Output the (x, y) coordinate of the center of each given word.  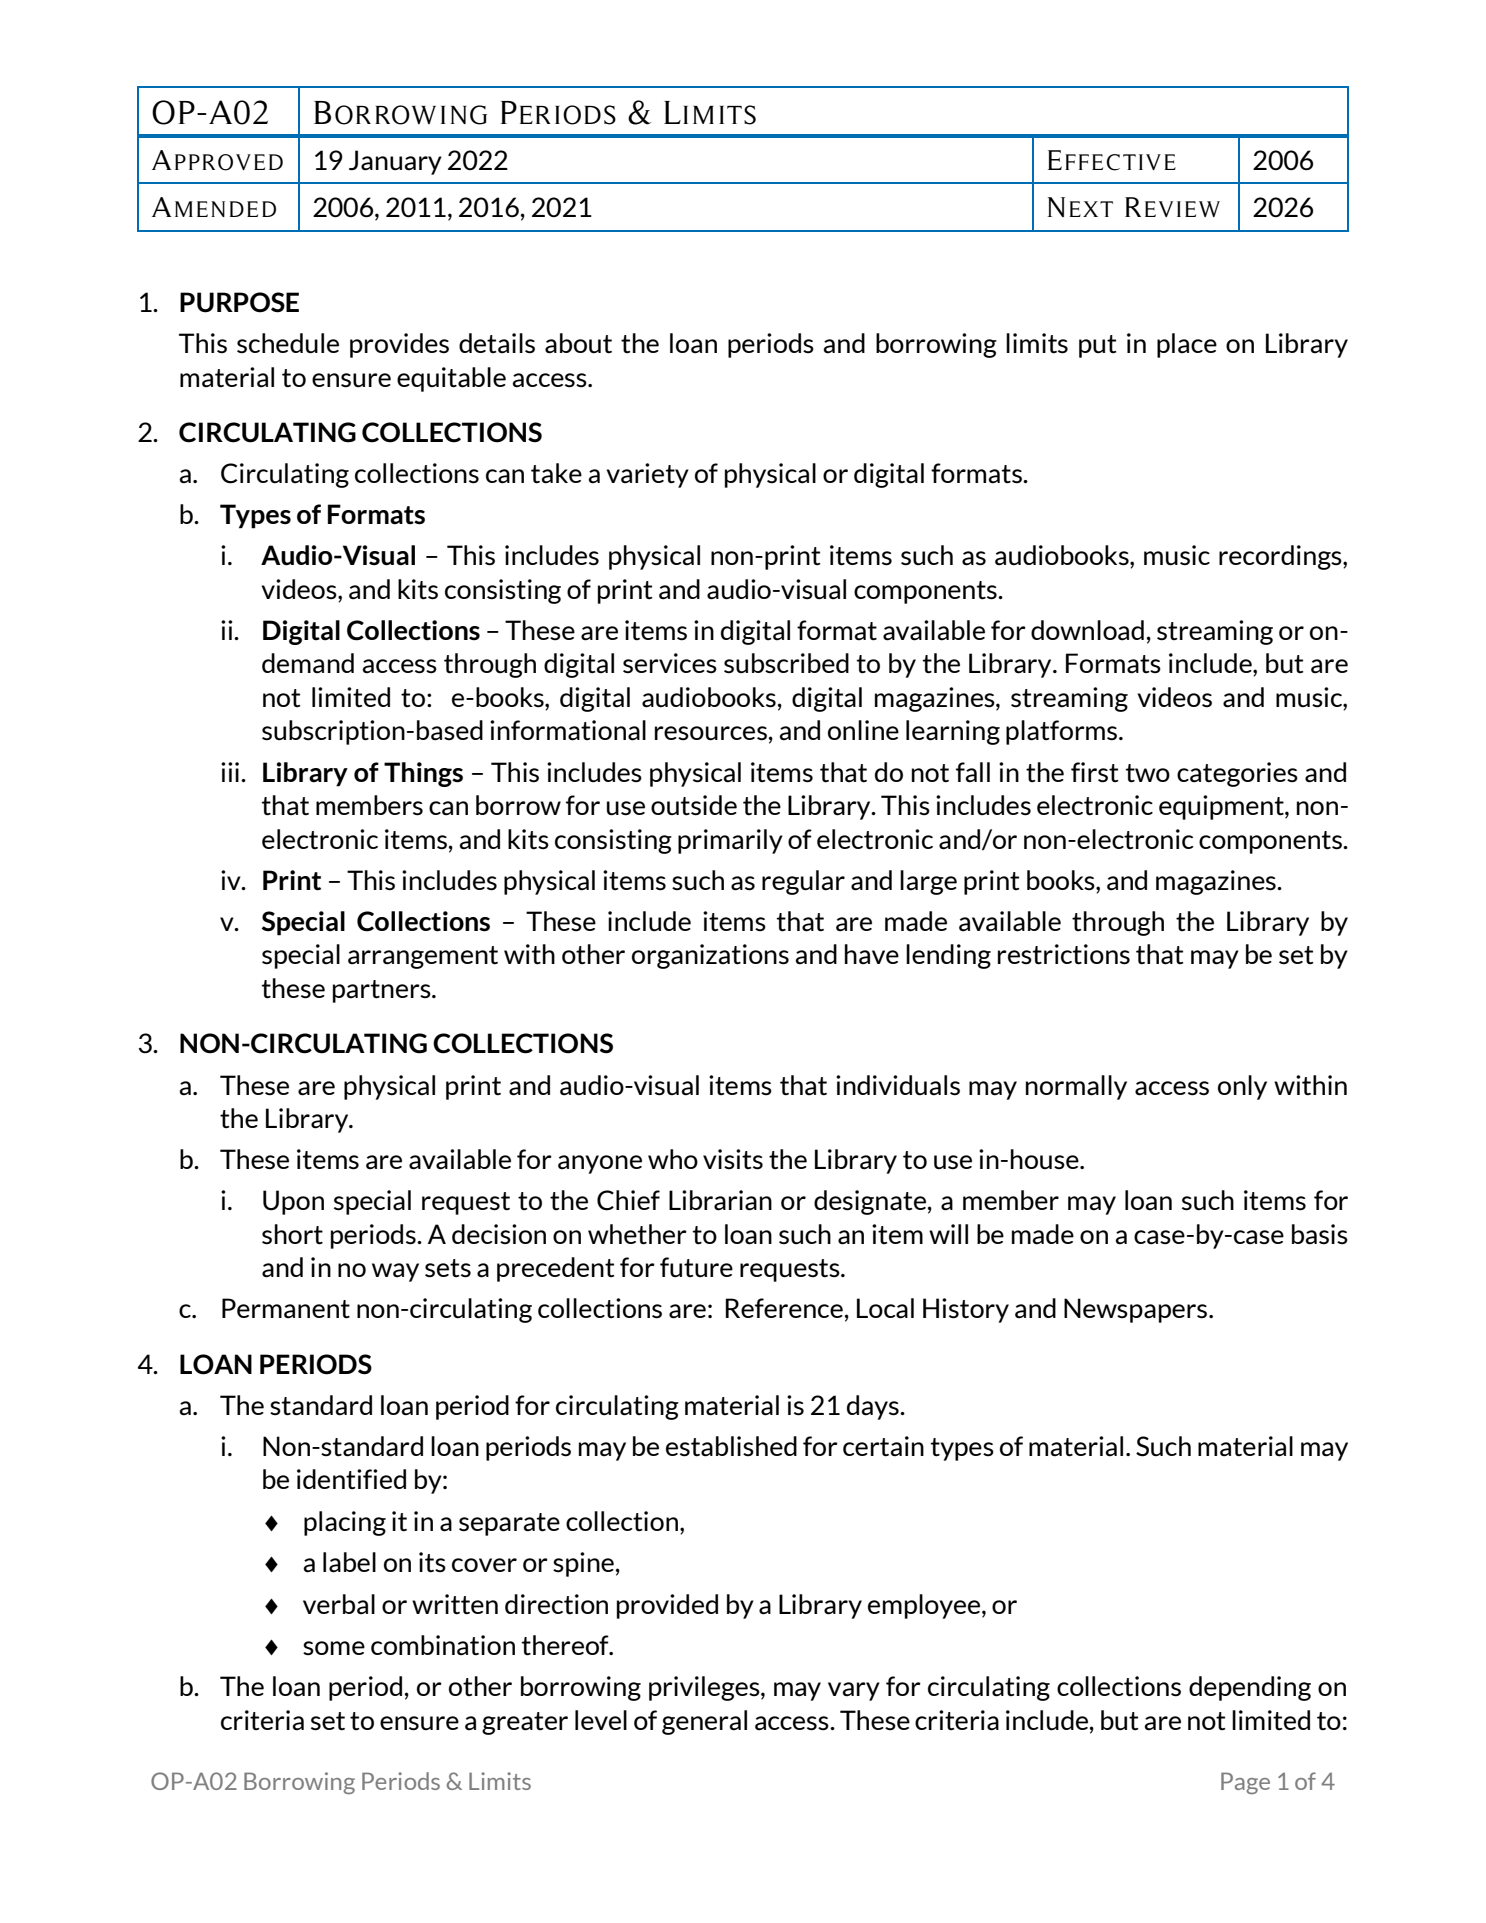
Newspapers (1135, 1310)
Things (423, 774)
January (395, 162)
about (578, 343)
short (292, 1234)
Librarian (720, 1200)
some (334, 1648)
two (1147, 773)
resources (711, 733)
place (1187, 345)
